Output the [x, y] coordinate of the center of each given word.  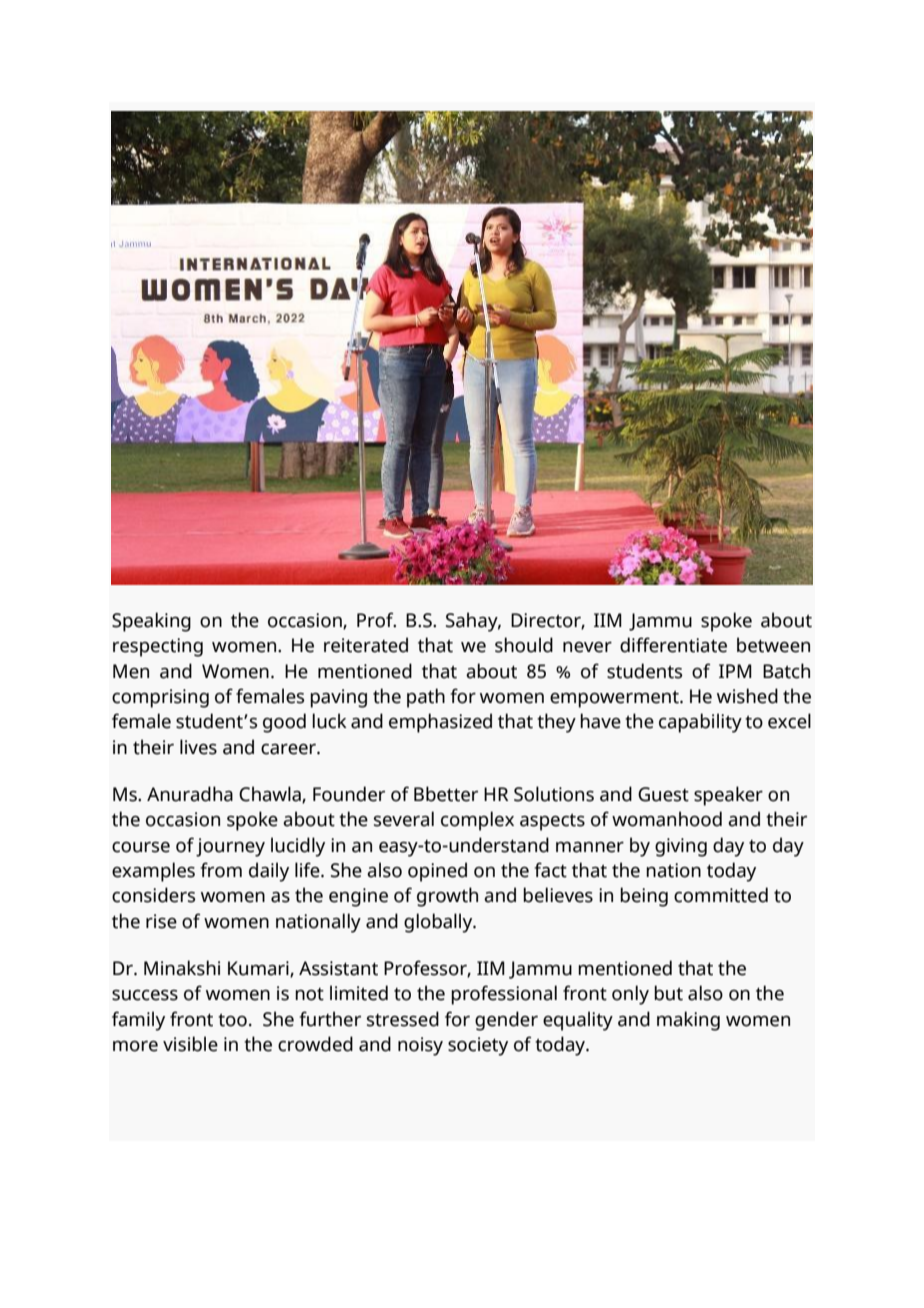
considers [153, 895]
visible [190, 1044]
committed [721, 895]
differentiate [673, 645]
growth [447, 897]
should [524, 645]
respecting [158, 647]
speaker [728, 796]
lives [198, 747]
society [478, 1046]
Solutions [554, 794]
